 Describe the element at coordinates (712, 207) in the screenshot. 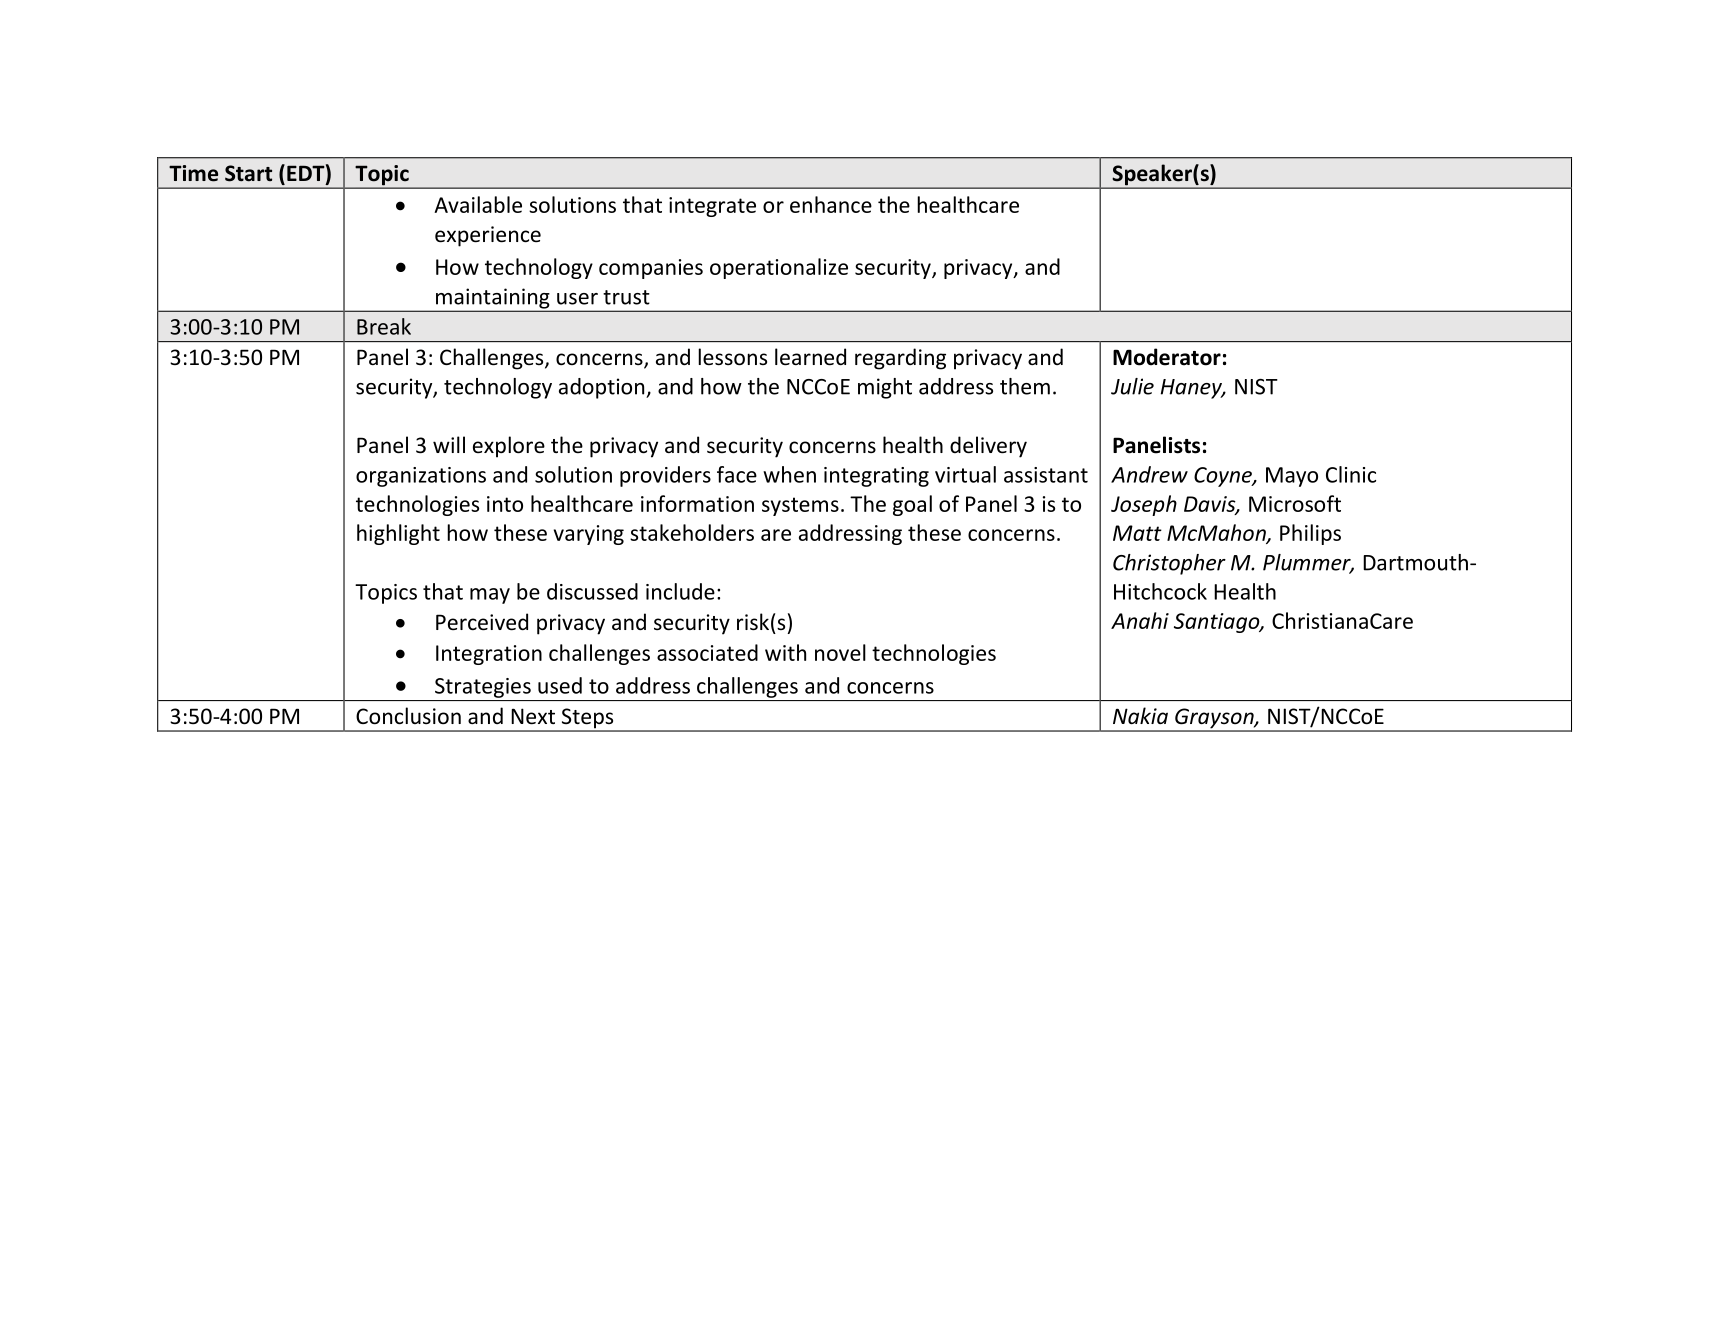

I see `integrate` at that location.
